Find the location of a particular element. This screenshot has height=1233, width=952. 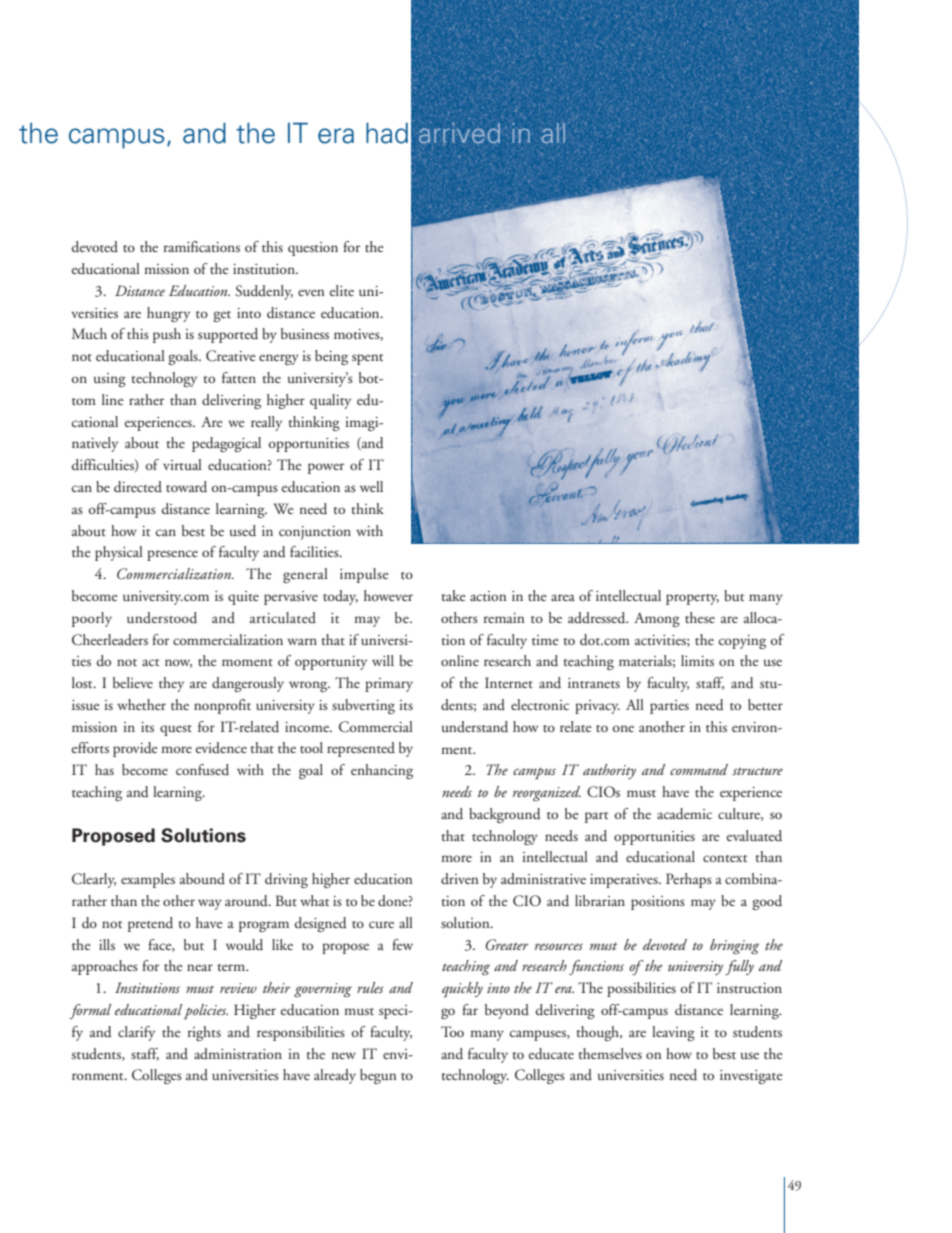

provide is located at coordinates (135, 749).
